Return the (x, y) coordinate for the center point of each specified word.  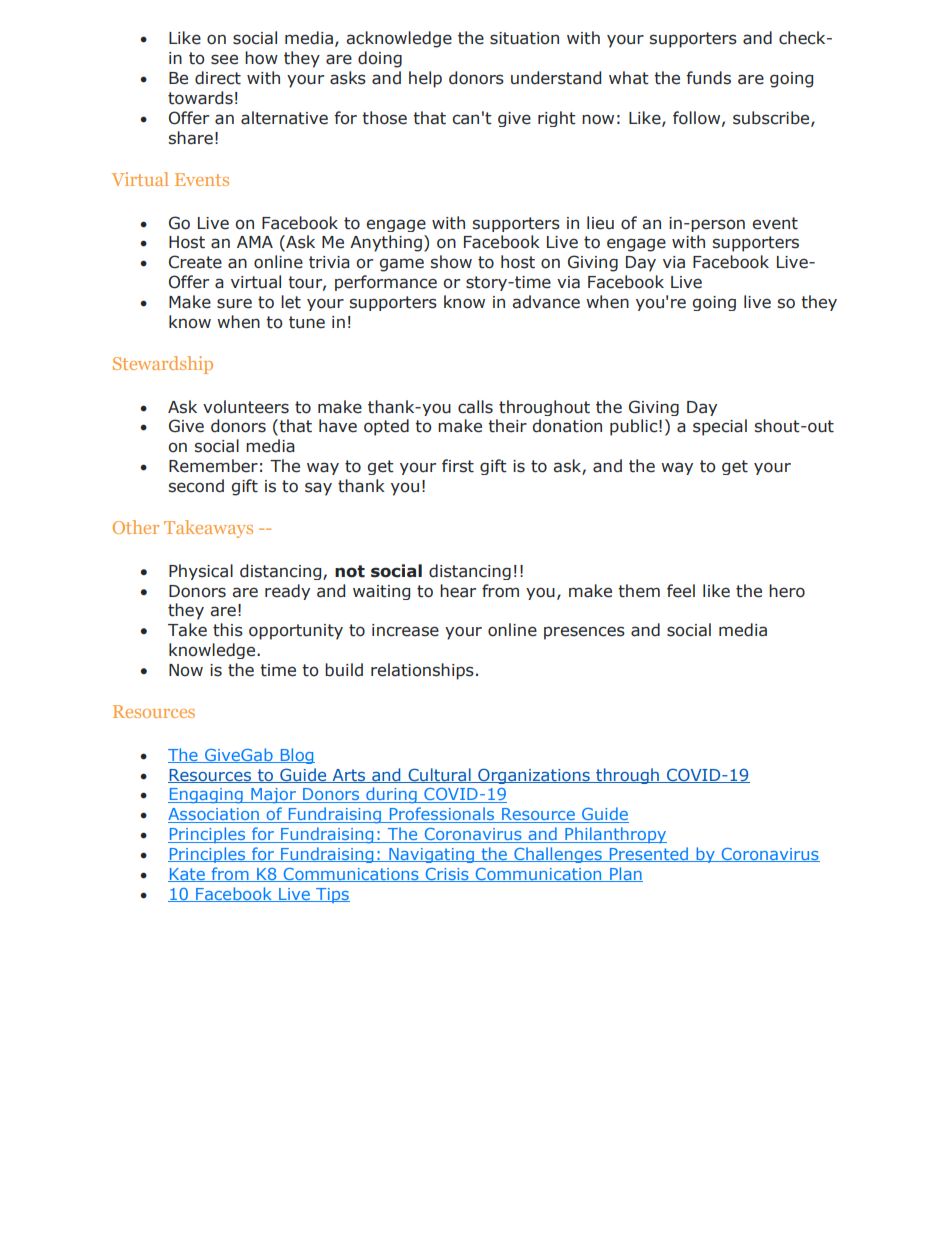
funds (709, 78)
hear (458, 591)
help (425, 79)
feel (681, 591)
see (224, 59)
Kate (187, 875)
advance (546, 302)
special (720, 427)
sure (234, 303)
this (228, 630)
